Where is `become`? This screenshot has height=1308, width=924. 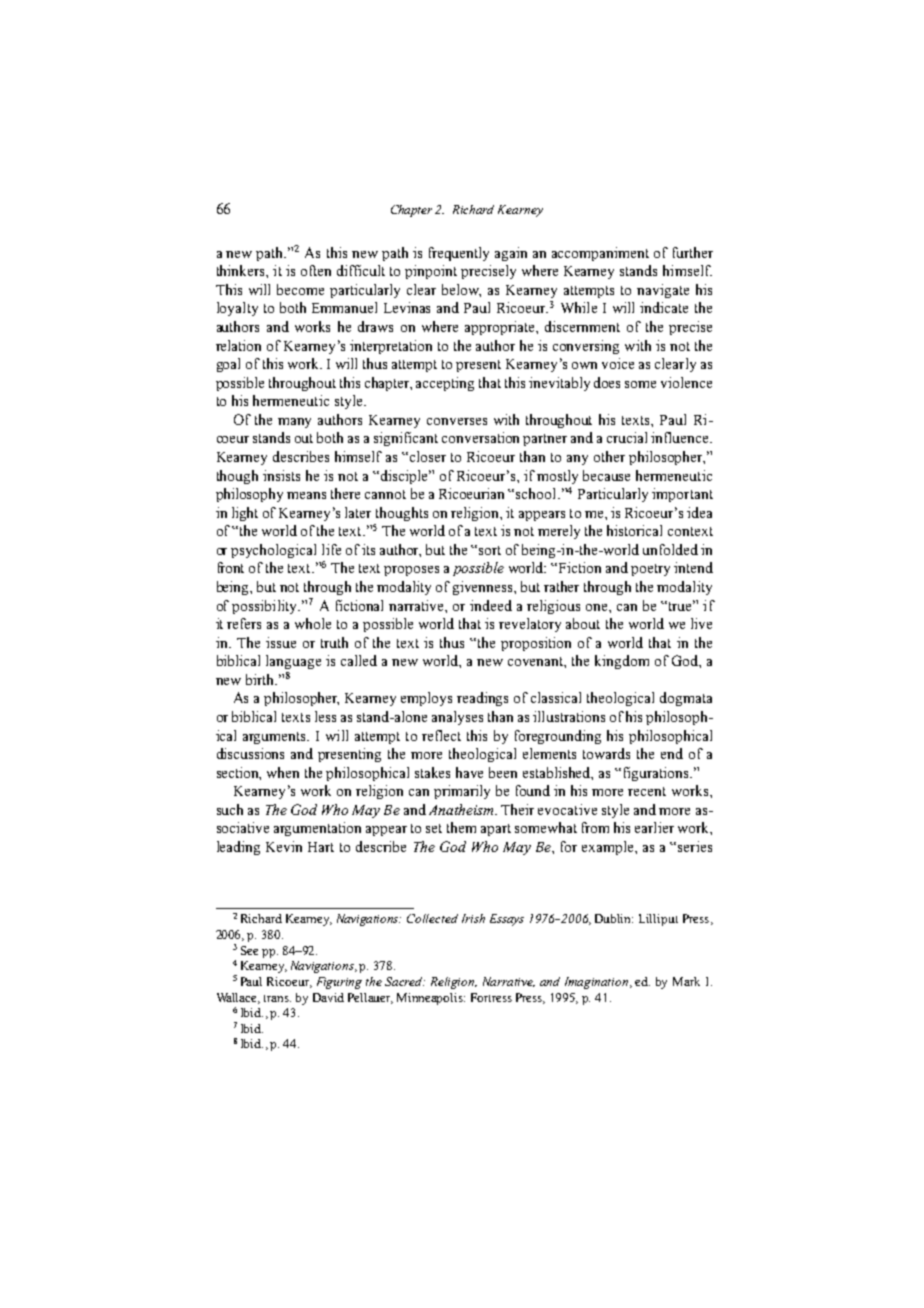
become is located at coordinates (300, 289).
